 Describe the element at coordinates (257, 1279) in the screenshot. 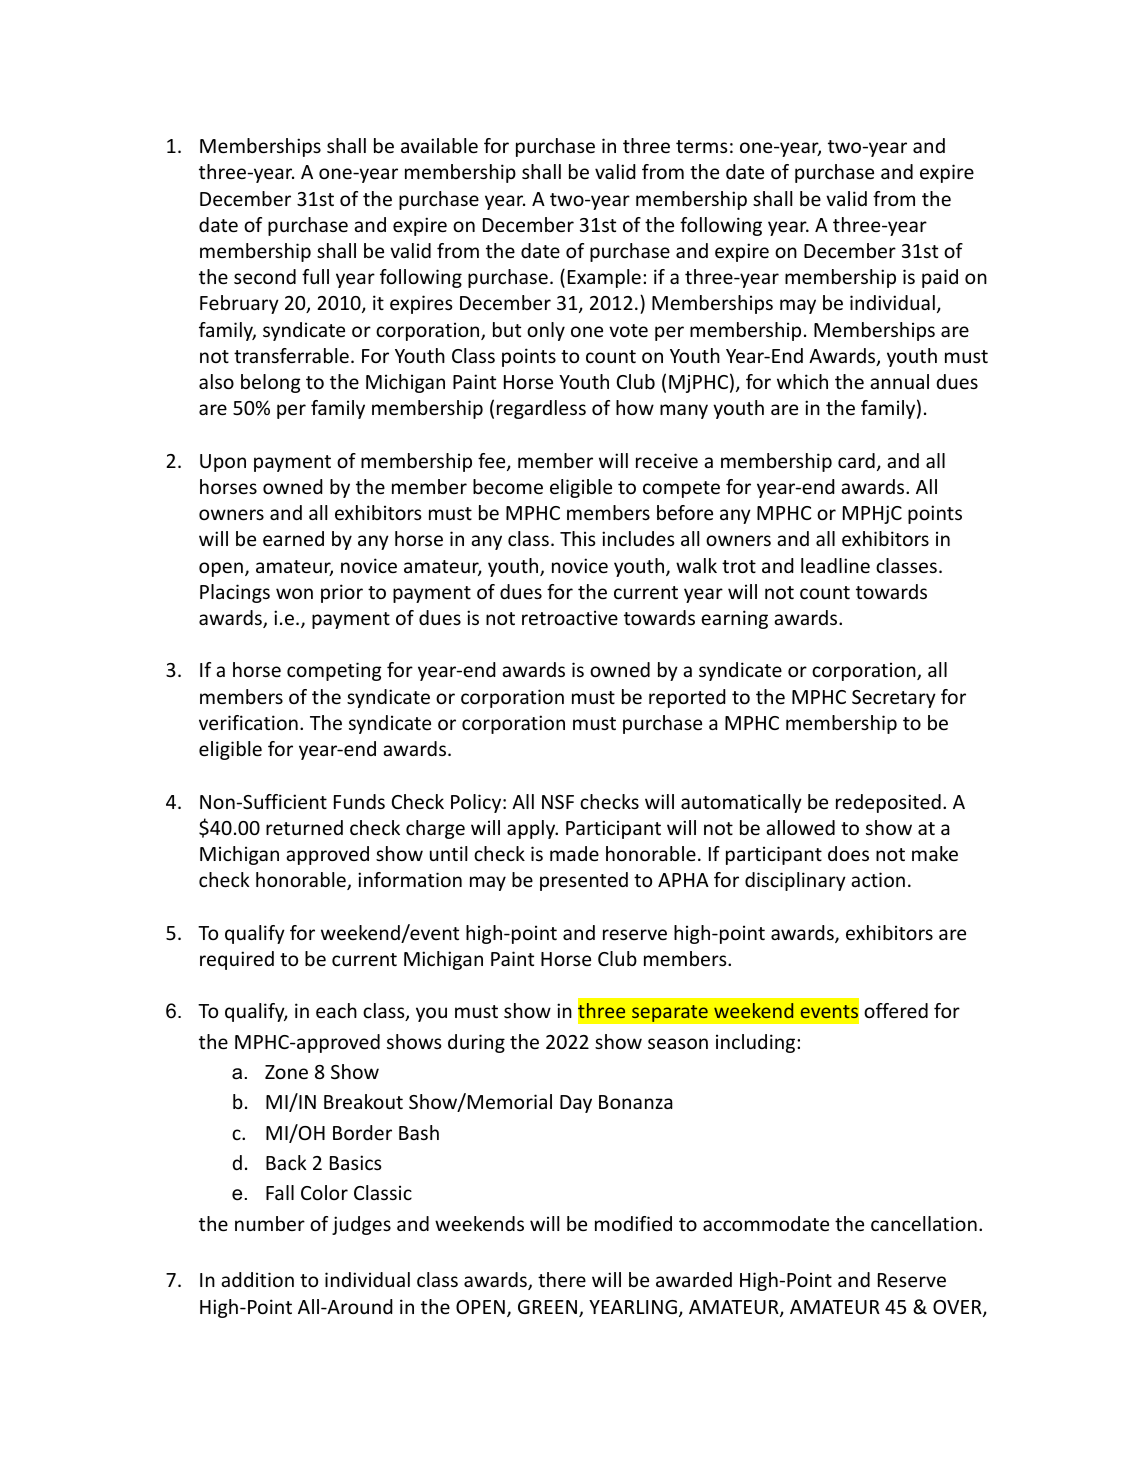

I see `addition` at that location.
